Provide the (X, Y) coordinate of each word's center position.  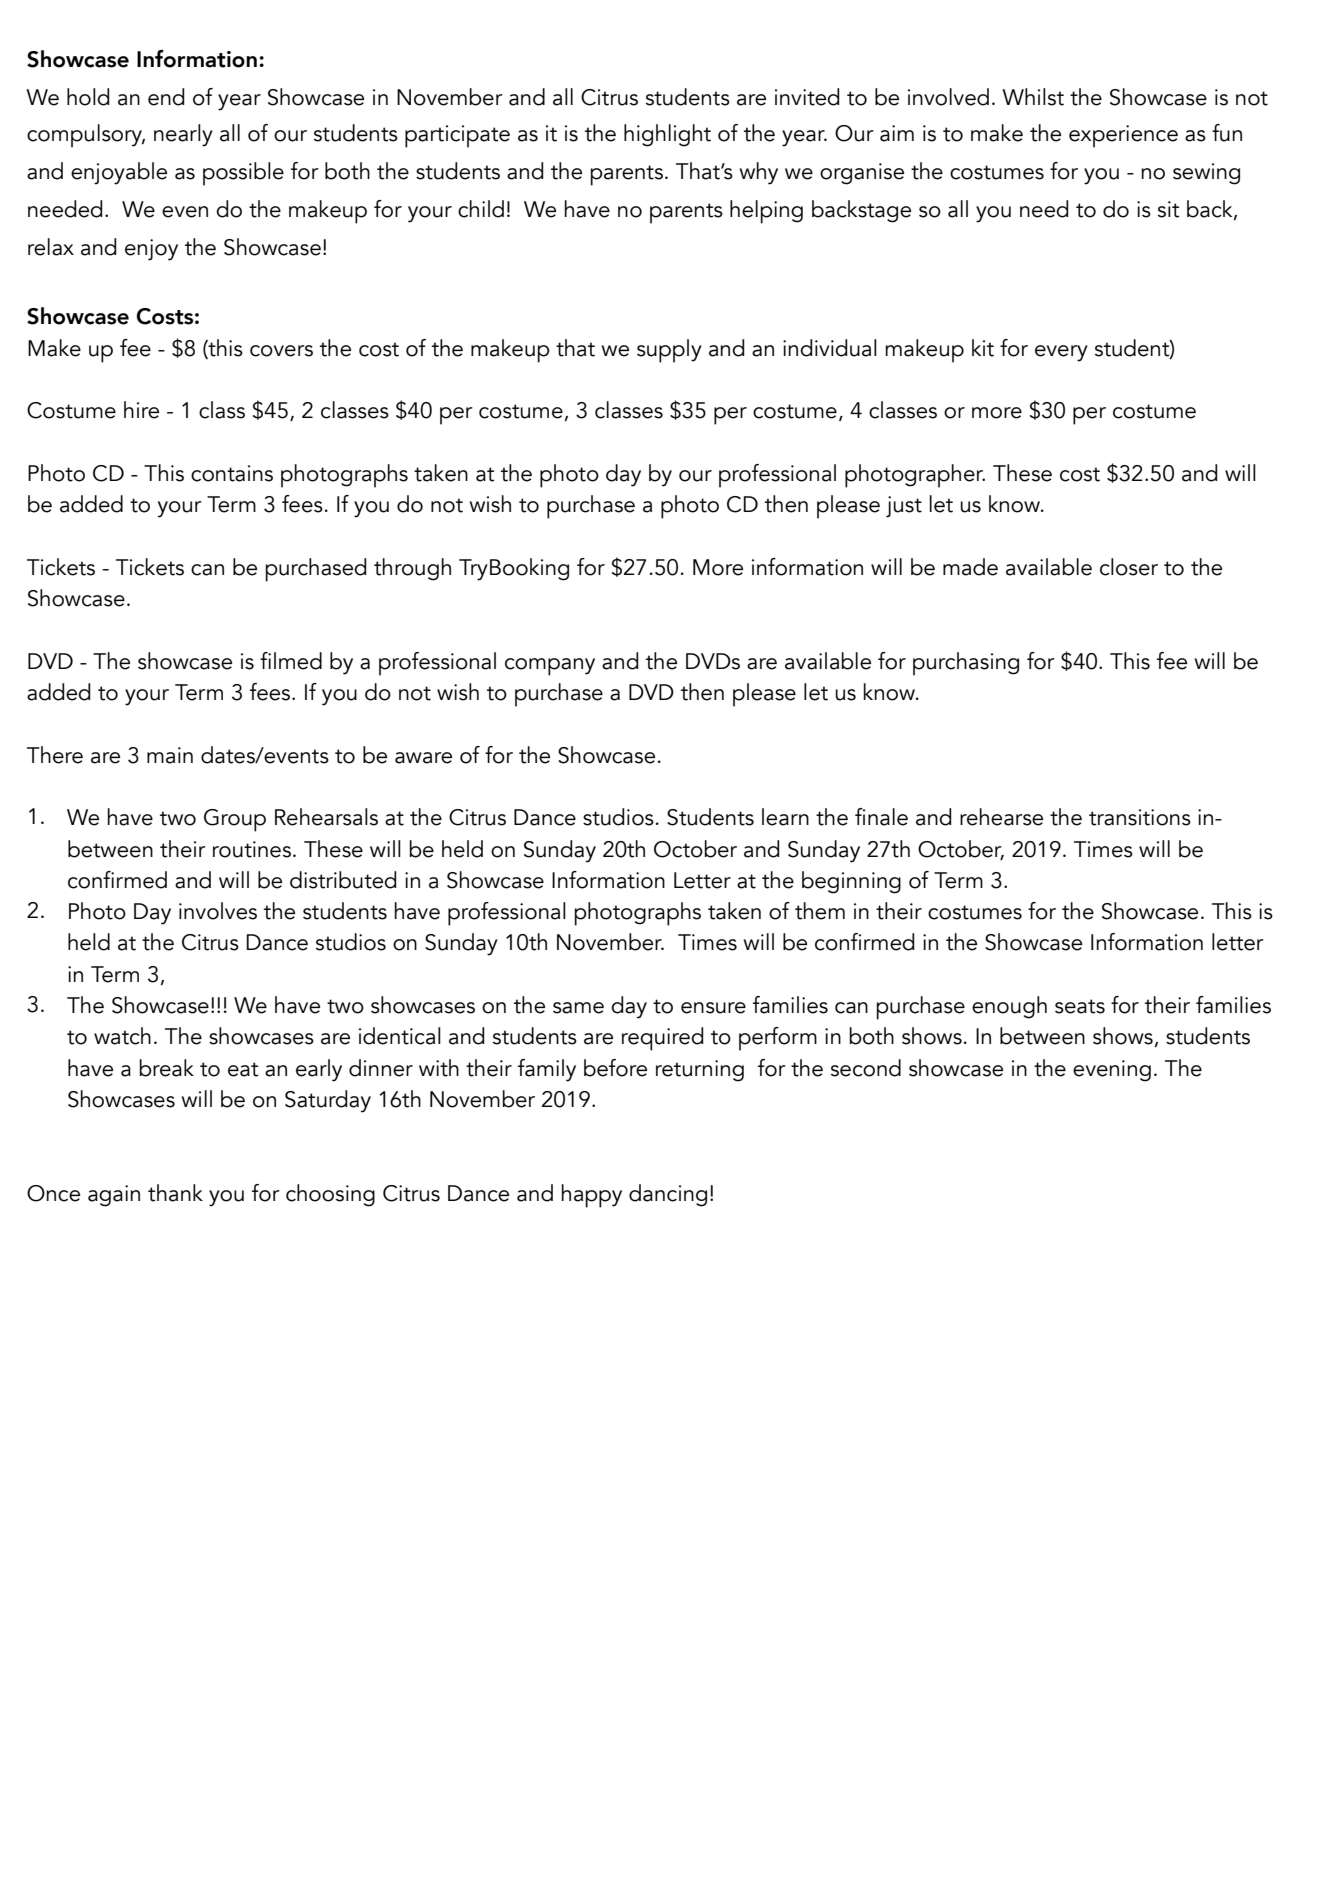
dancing (668, 1195)
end (166, 97)
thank (175, 1193)
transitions (1140, 817)
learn (785, 817)
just (904, 507)
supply (669, 351)
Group (235, 820)
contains (232, 473)
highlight (667, 135)
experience (1123, 136)
